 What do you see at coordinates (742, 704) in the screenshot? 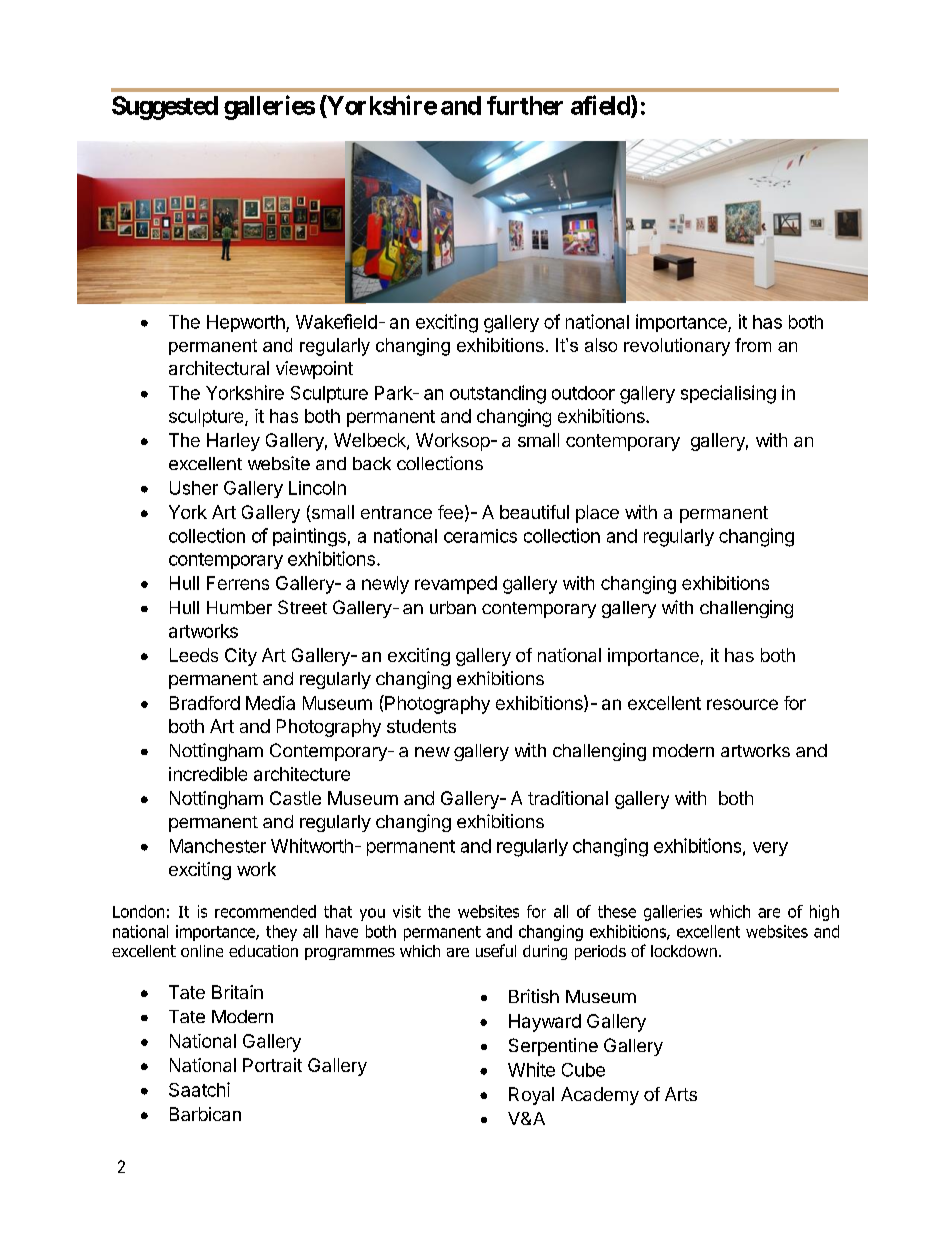
I see `resource` at bounding box center [742, 704].
